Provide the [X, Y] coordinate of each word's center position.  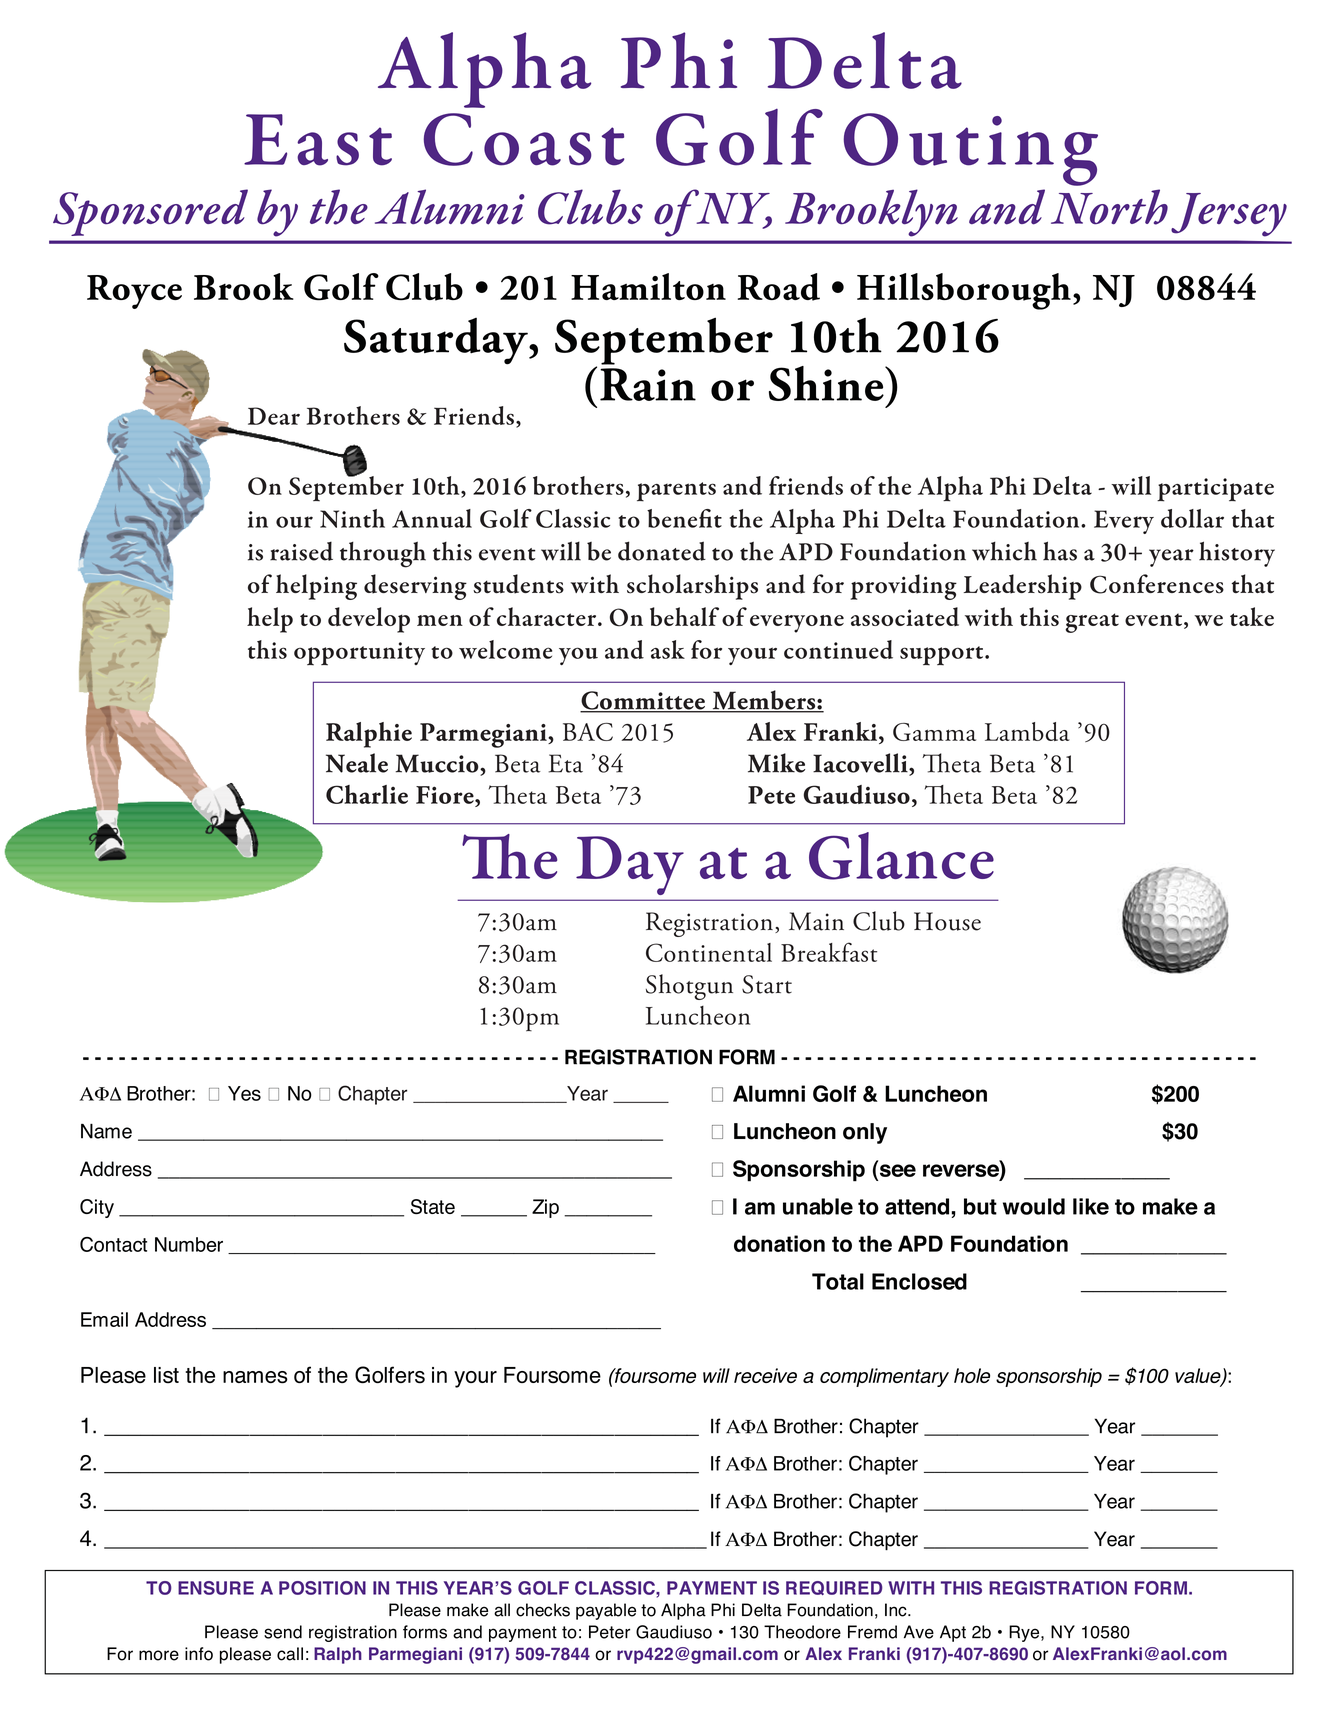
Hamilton [648, 286]
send [283, 1632]
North [1109, 207]
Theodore [802, 1632]
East [318, 140]
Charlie [367, 794]
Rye [1025, 1633]
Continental [709, 952]
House [947, 921]
